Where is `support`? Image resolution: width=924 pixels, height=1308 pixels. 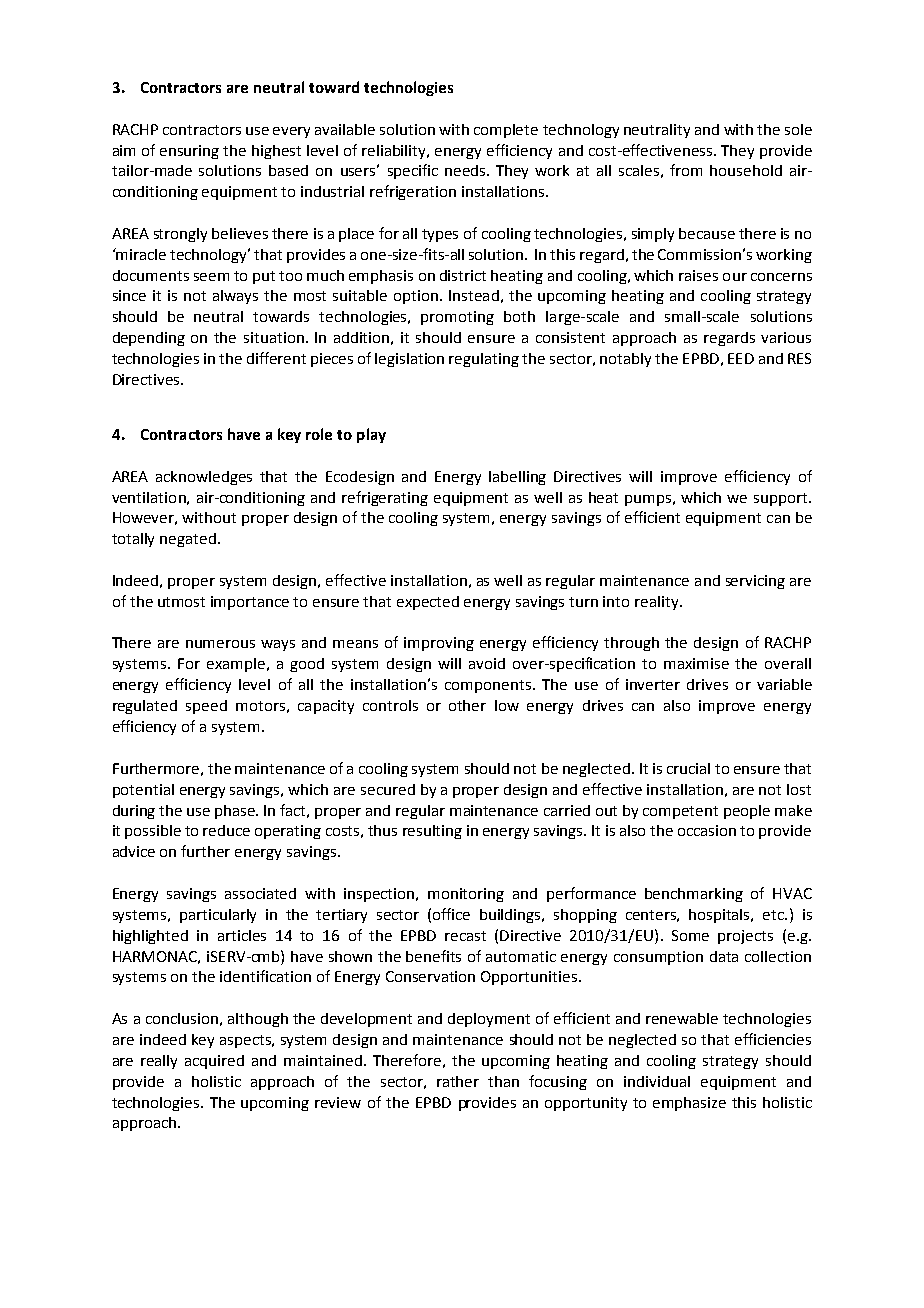 support is located at coordinates (782, 499).
